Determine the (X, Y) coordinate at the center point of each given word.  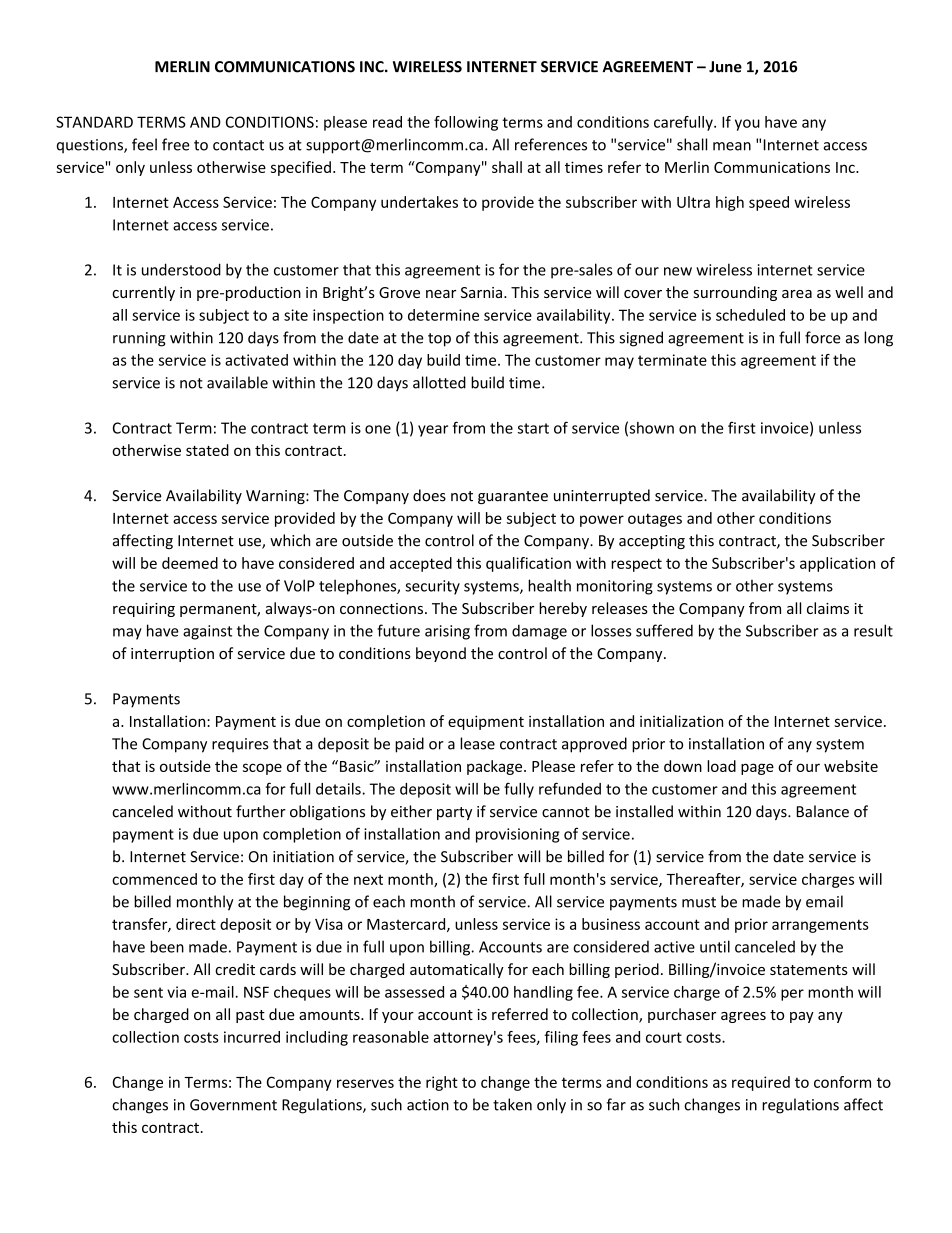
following (466, 123)
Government (233, 1105)
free (176, 144)
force (823, 337)
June (725, 67)
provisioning (517, 835)
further (261, 811)
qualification (528, 564)
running (139, 339)
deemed (190, 563)
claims (828, 608)
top (439, 340)
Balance (823, 811)
